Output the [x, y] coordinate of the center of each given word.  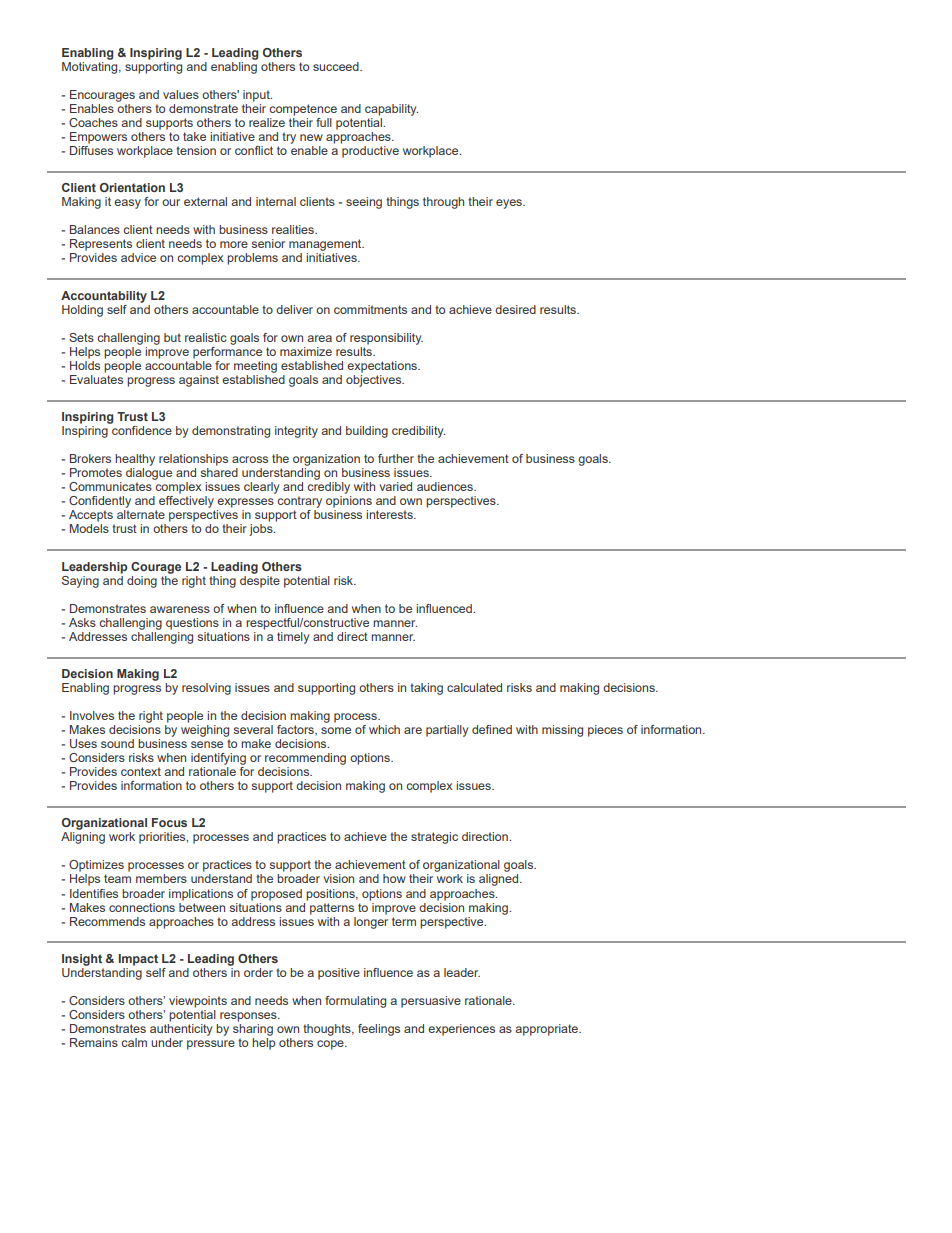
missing [562, 731]
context [141, 771]
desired [515, 309]
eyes [510, 204]
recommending [305, 759]
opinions [349, 502]
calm [134, 1042]
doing [142, 582]
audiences [446, 486]
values [181, 94]
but [172, 337]
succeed [337, 66]
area [319, 338]
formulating [355, 1002]
